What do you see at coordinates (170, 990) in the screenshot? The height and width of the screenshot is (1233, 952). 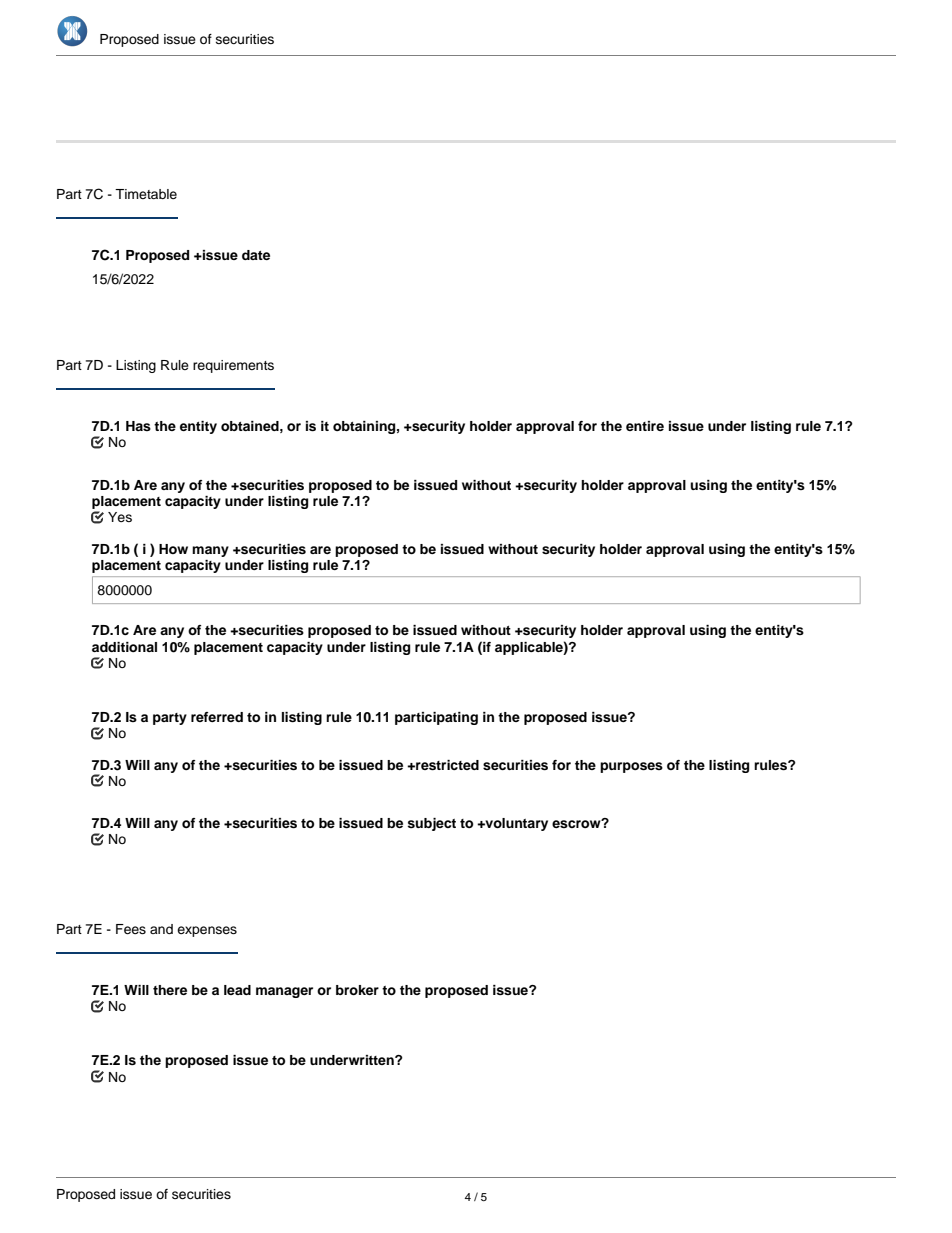 I see `there` at bounding box center [170, 990].
